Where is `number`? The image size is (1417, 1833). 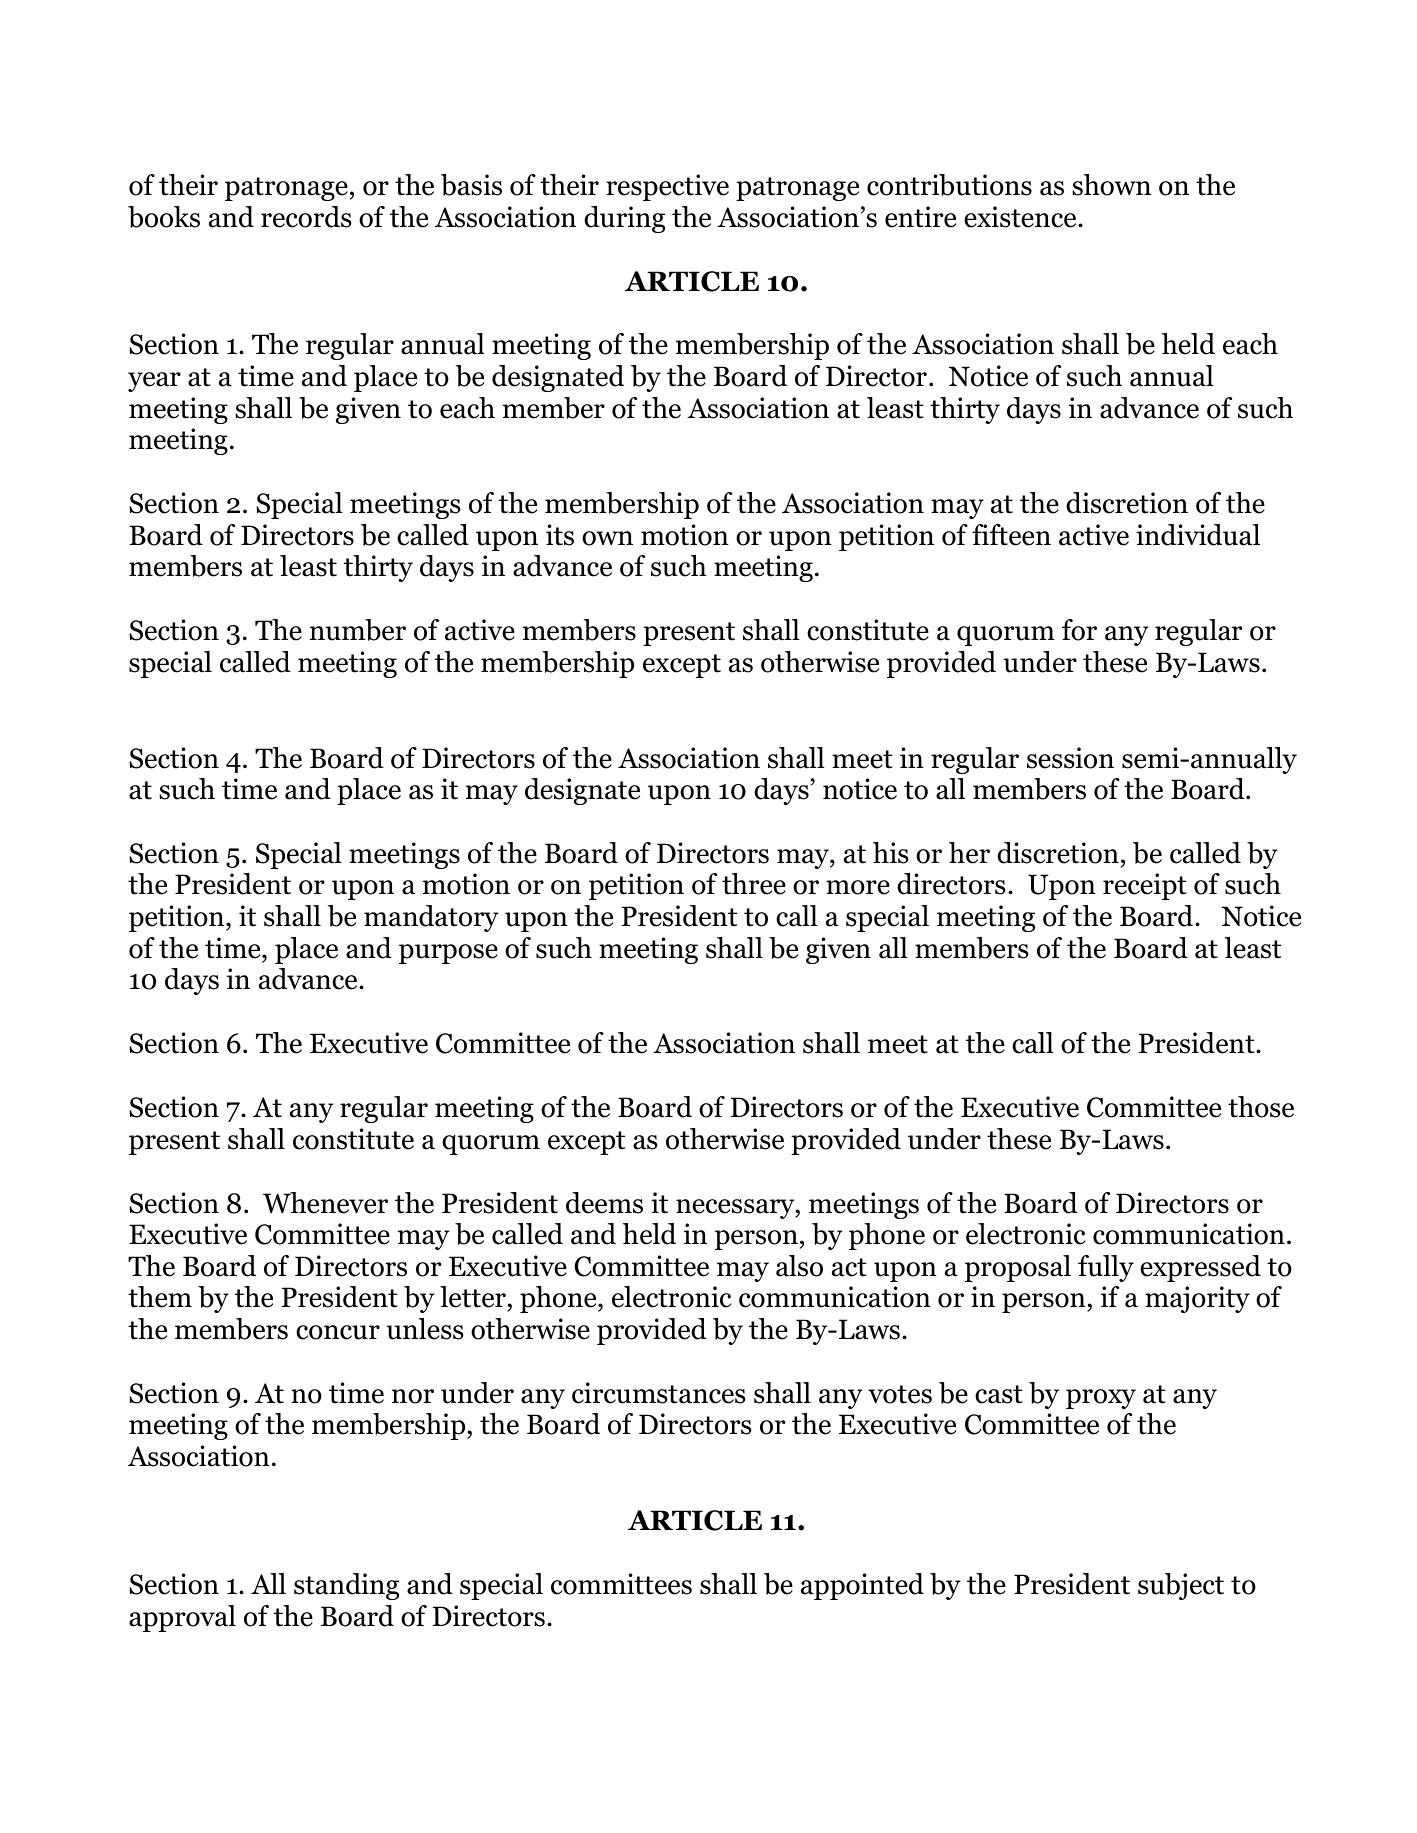 number is located at coordinates (358, 630).
